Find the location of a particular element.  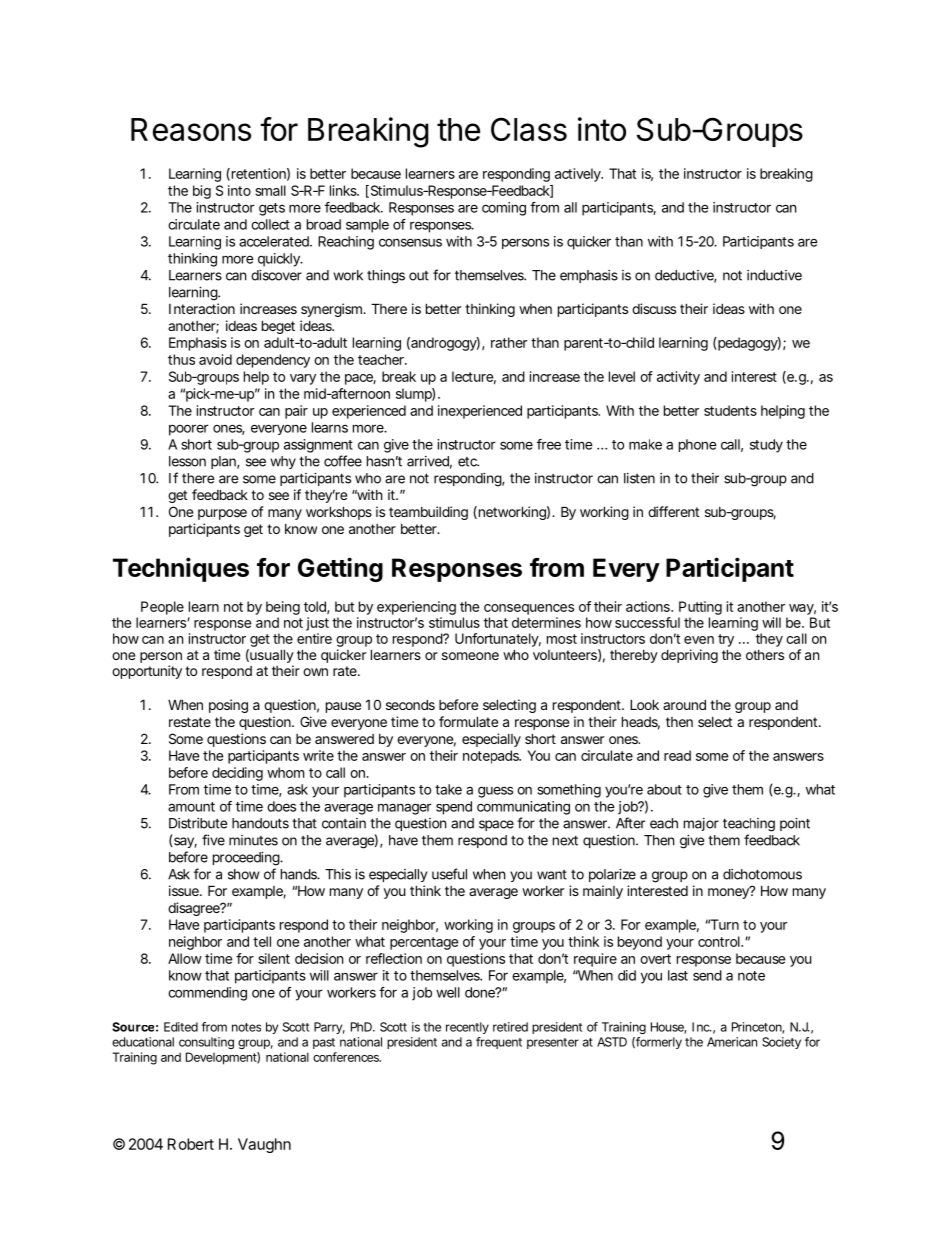

coming is located at coordinates (504, 209).
